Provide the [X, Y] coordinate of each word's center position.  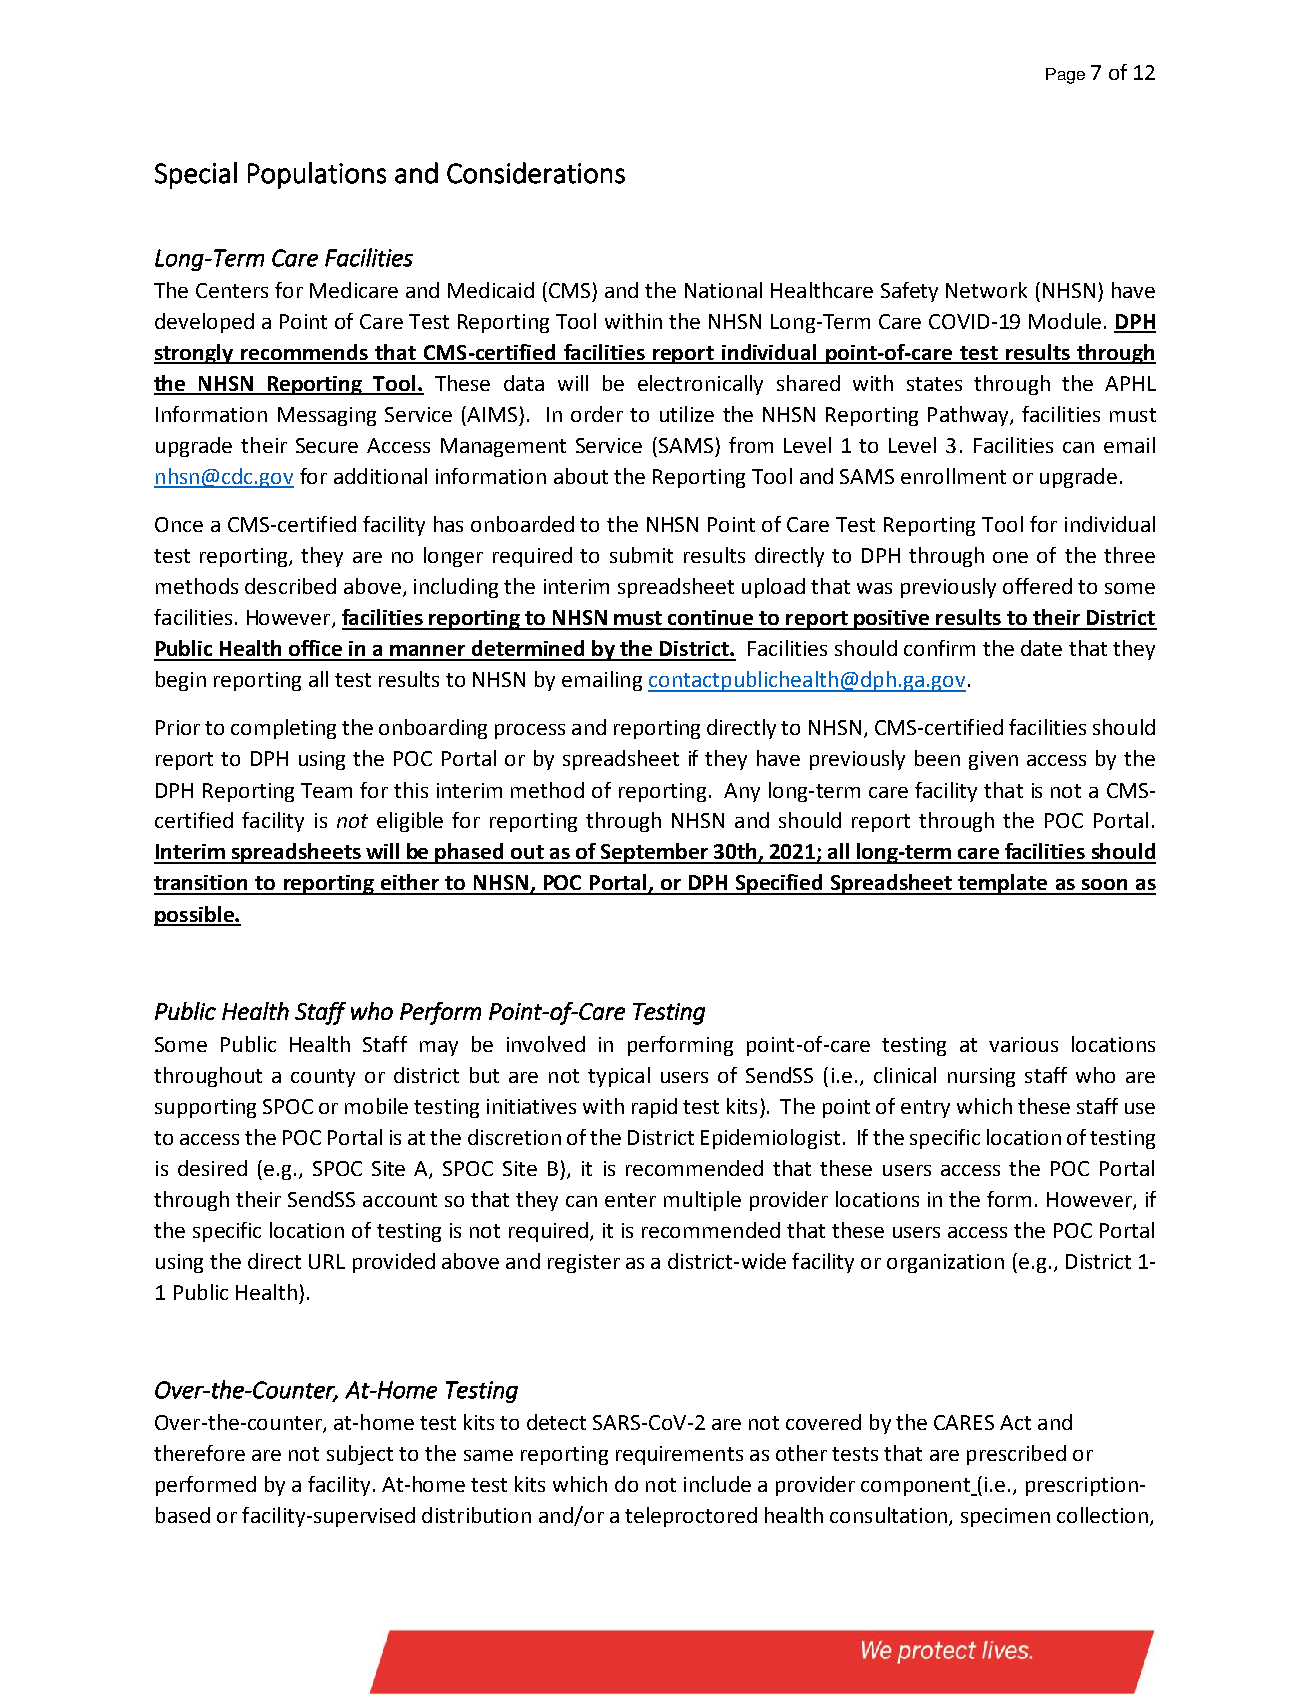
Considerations [536, 173]
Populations [317, 175]
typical [619, 1077]
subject [360, 1455]
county [323, 1078]
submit [641, 555]
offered [1037, 586]
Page [1065, 76]
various [1023, 1044]
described [290, 586]
